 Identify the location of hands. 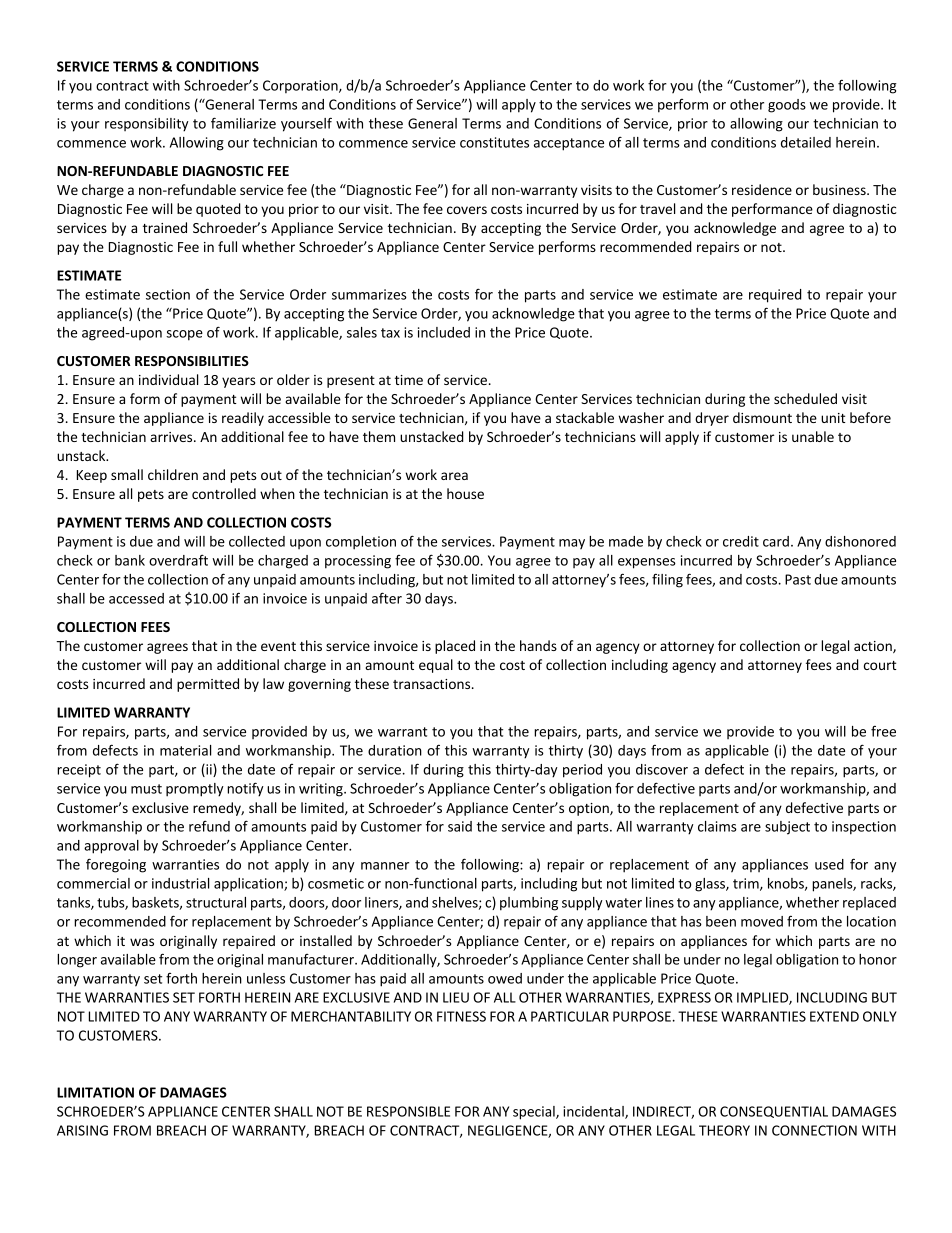
(538, 645).
